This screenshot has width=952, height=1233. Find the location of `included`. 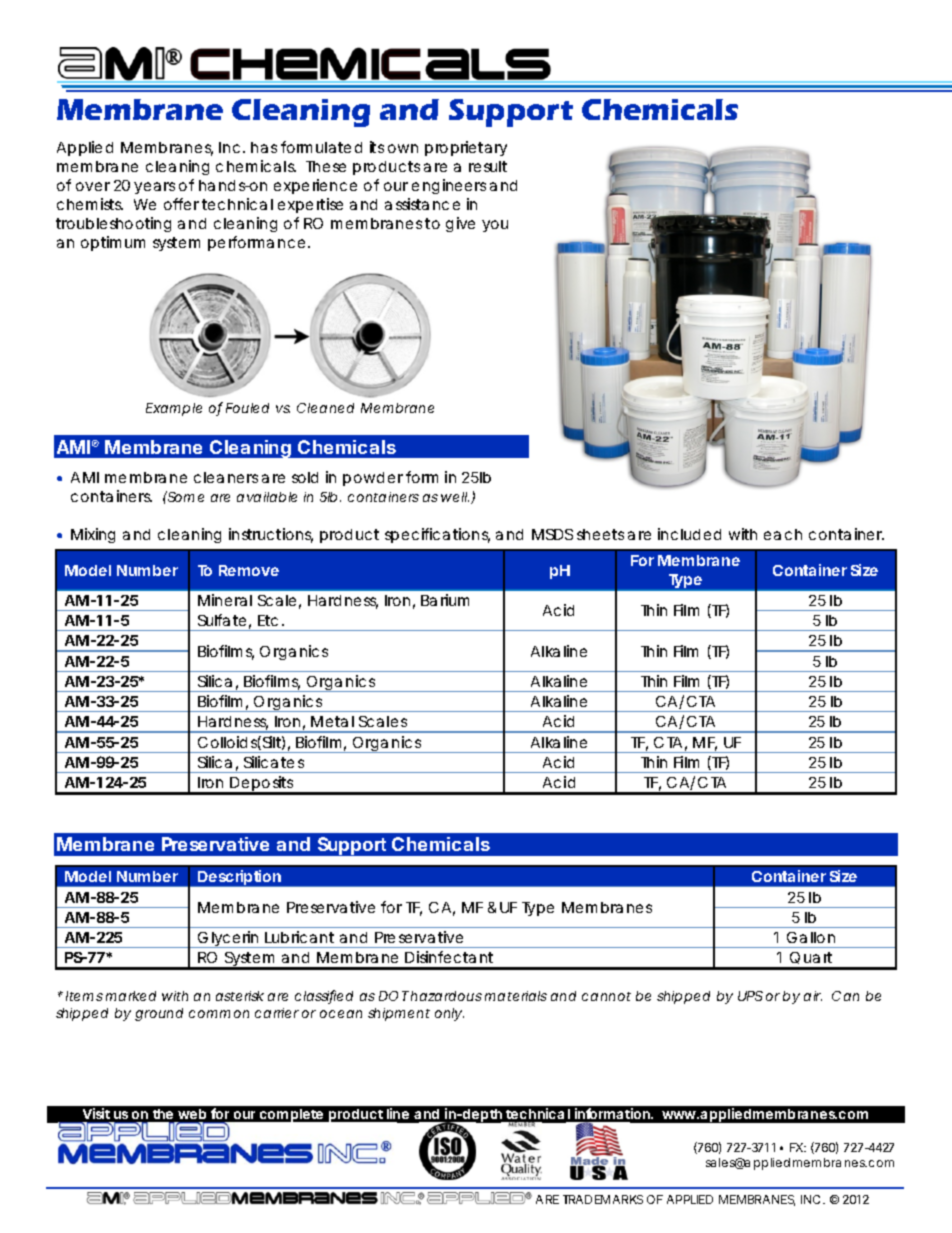

included is located at coordinates (689, 534).
